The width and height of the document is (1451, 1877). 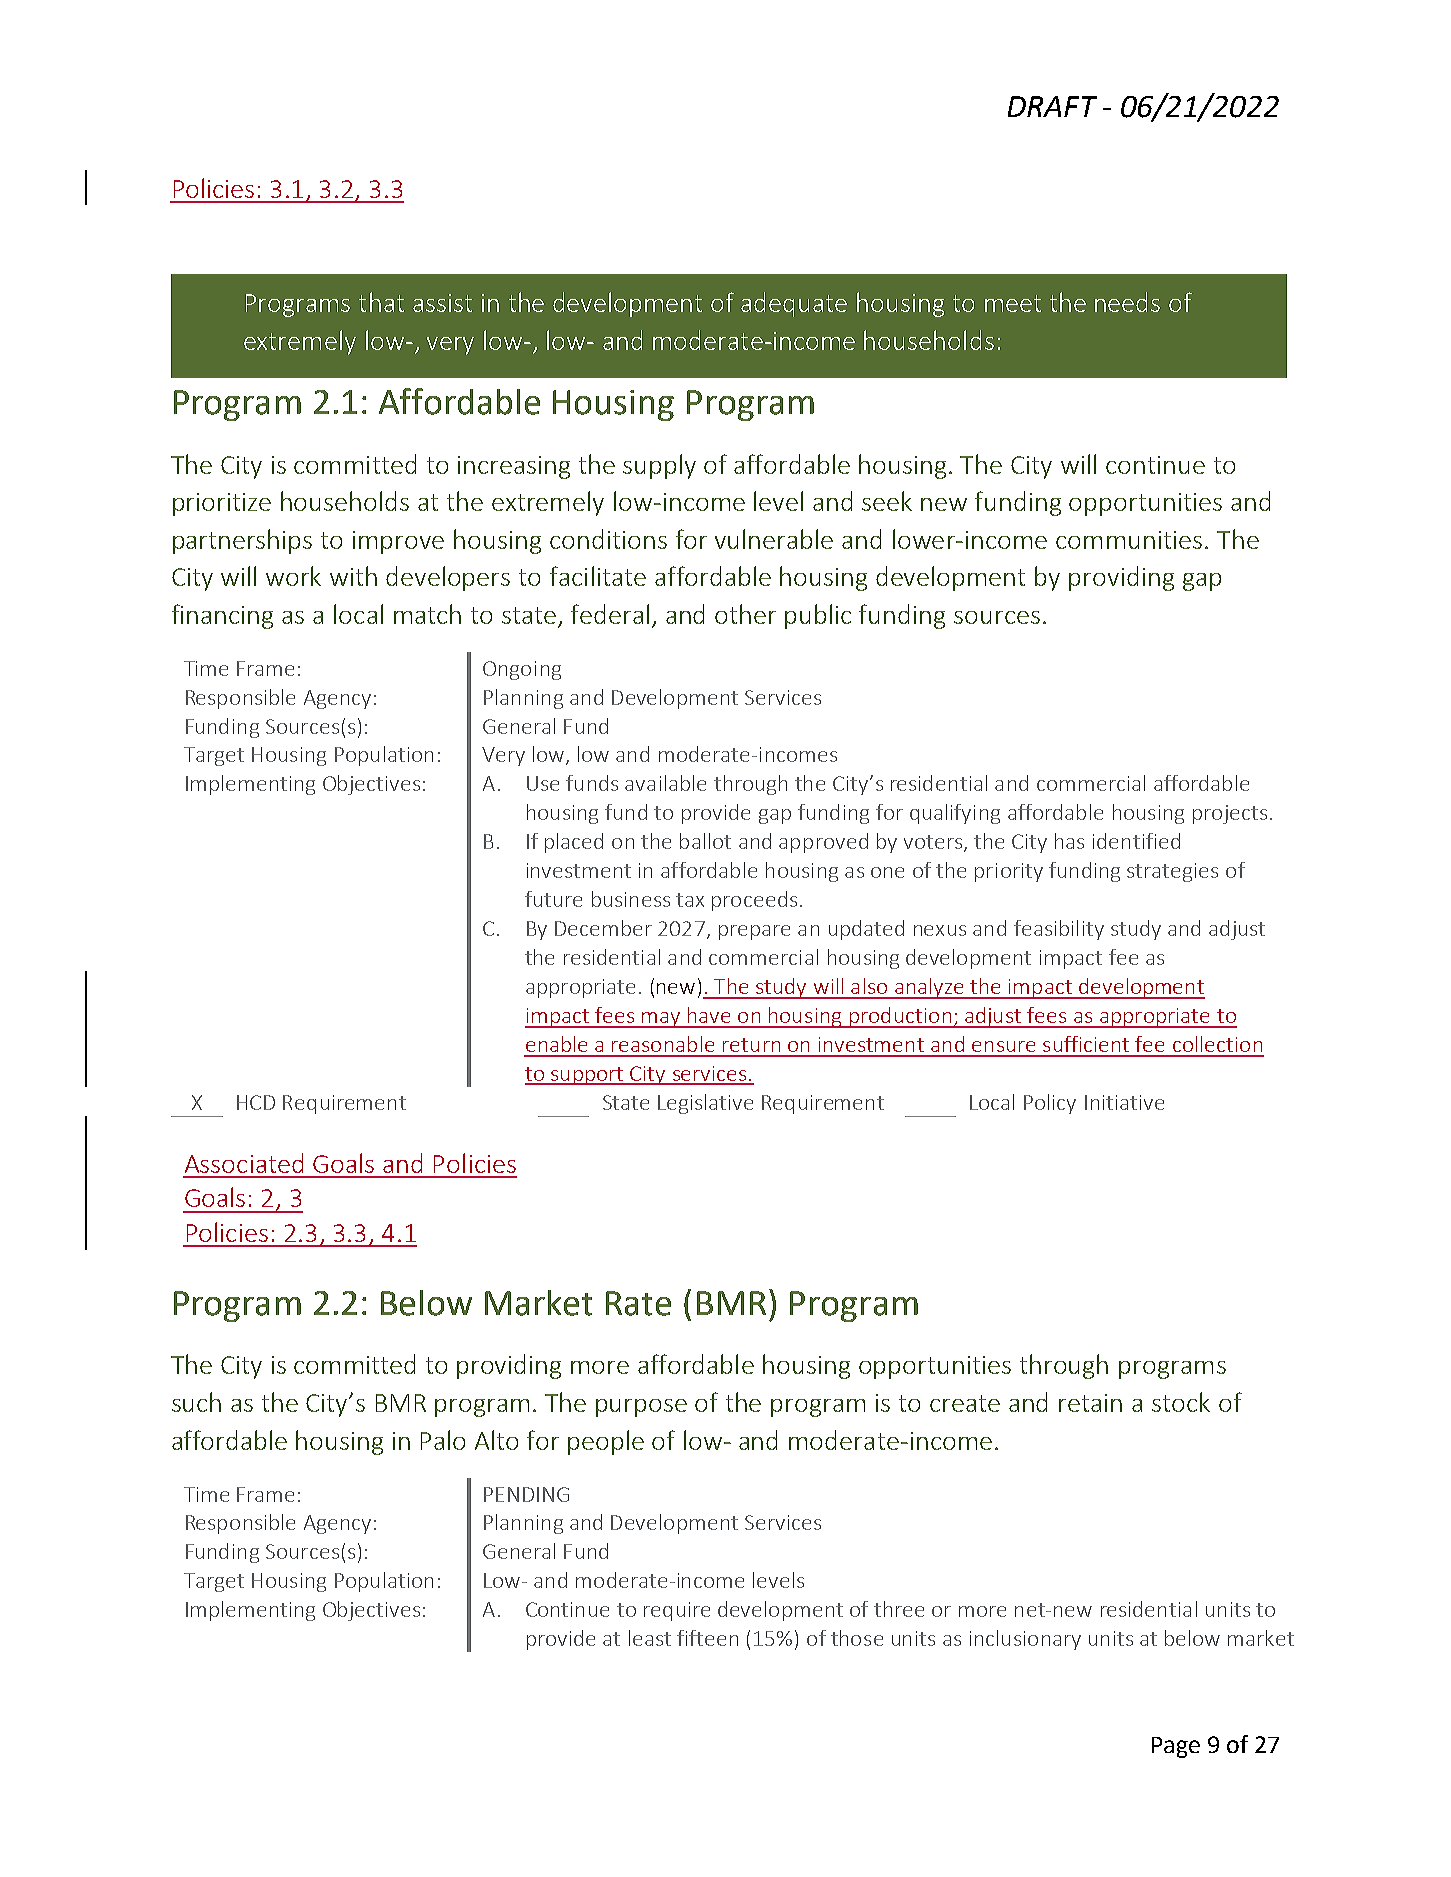 I want to click on Associated, so click(x=244, y=1163).
